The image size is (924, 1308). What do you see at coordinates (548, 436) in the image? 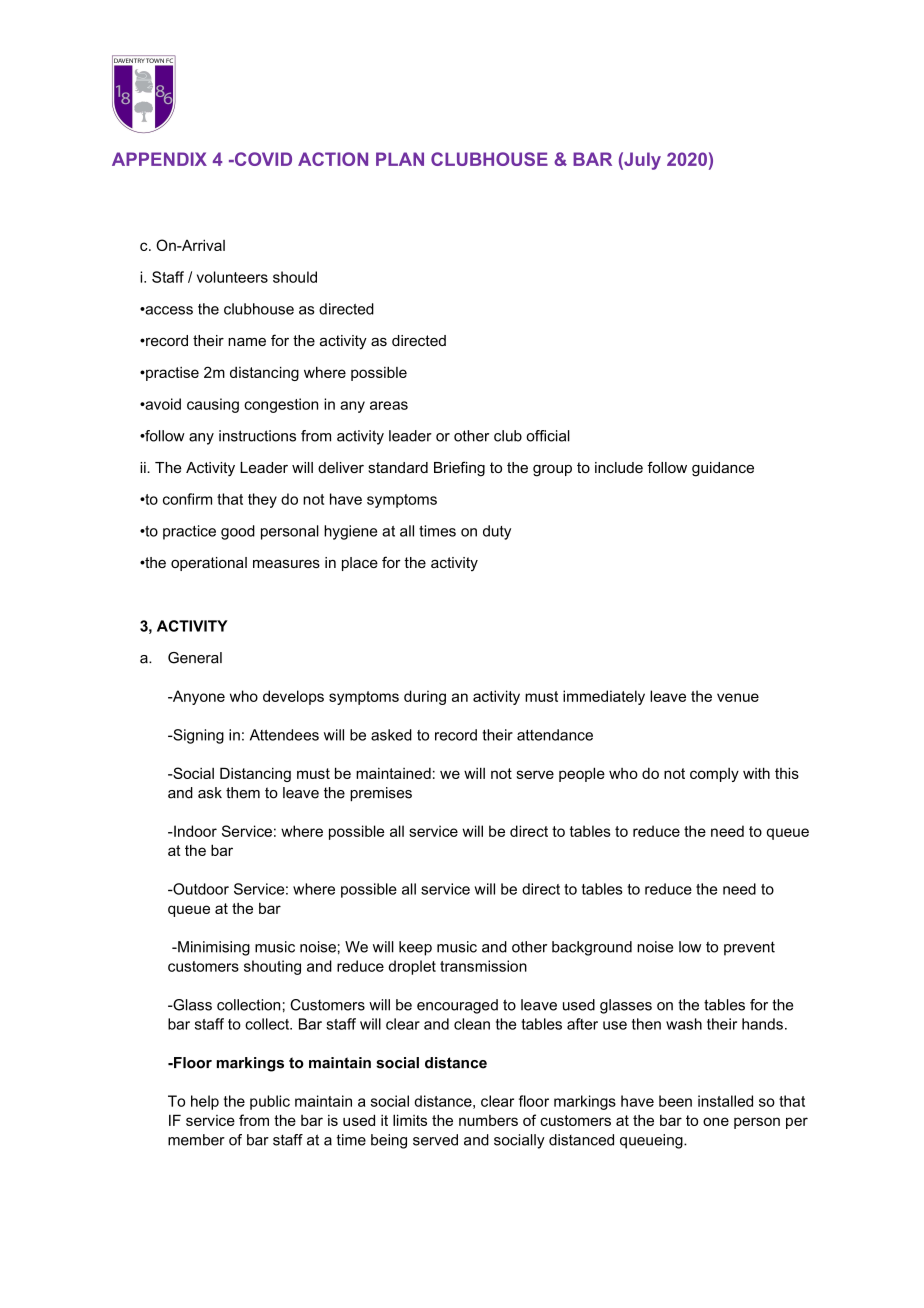
I see `official` at bounding box center [548, 436].
